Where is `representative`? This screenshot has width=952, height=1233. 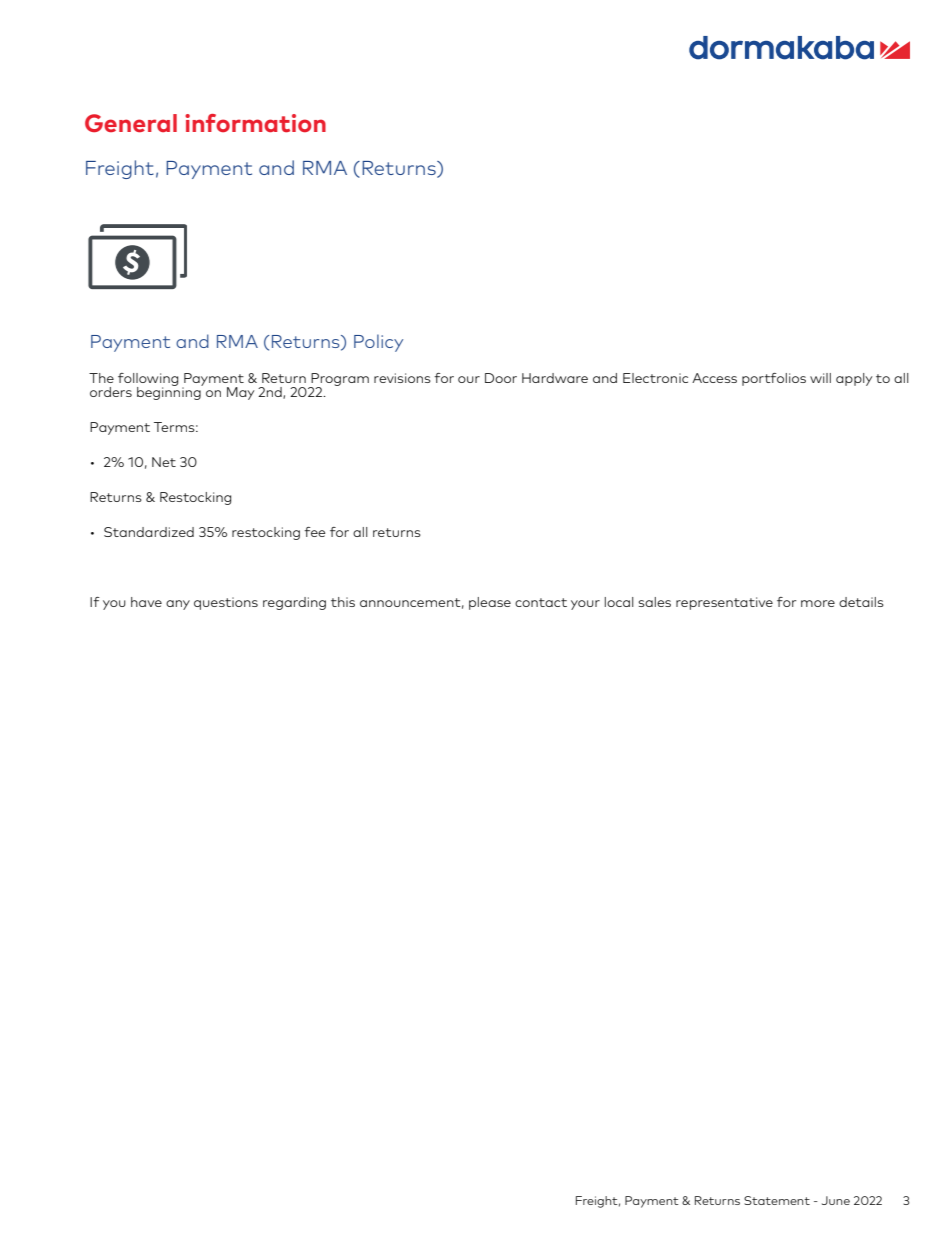 representative is located at coordinates (724, 603).
